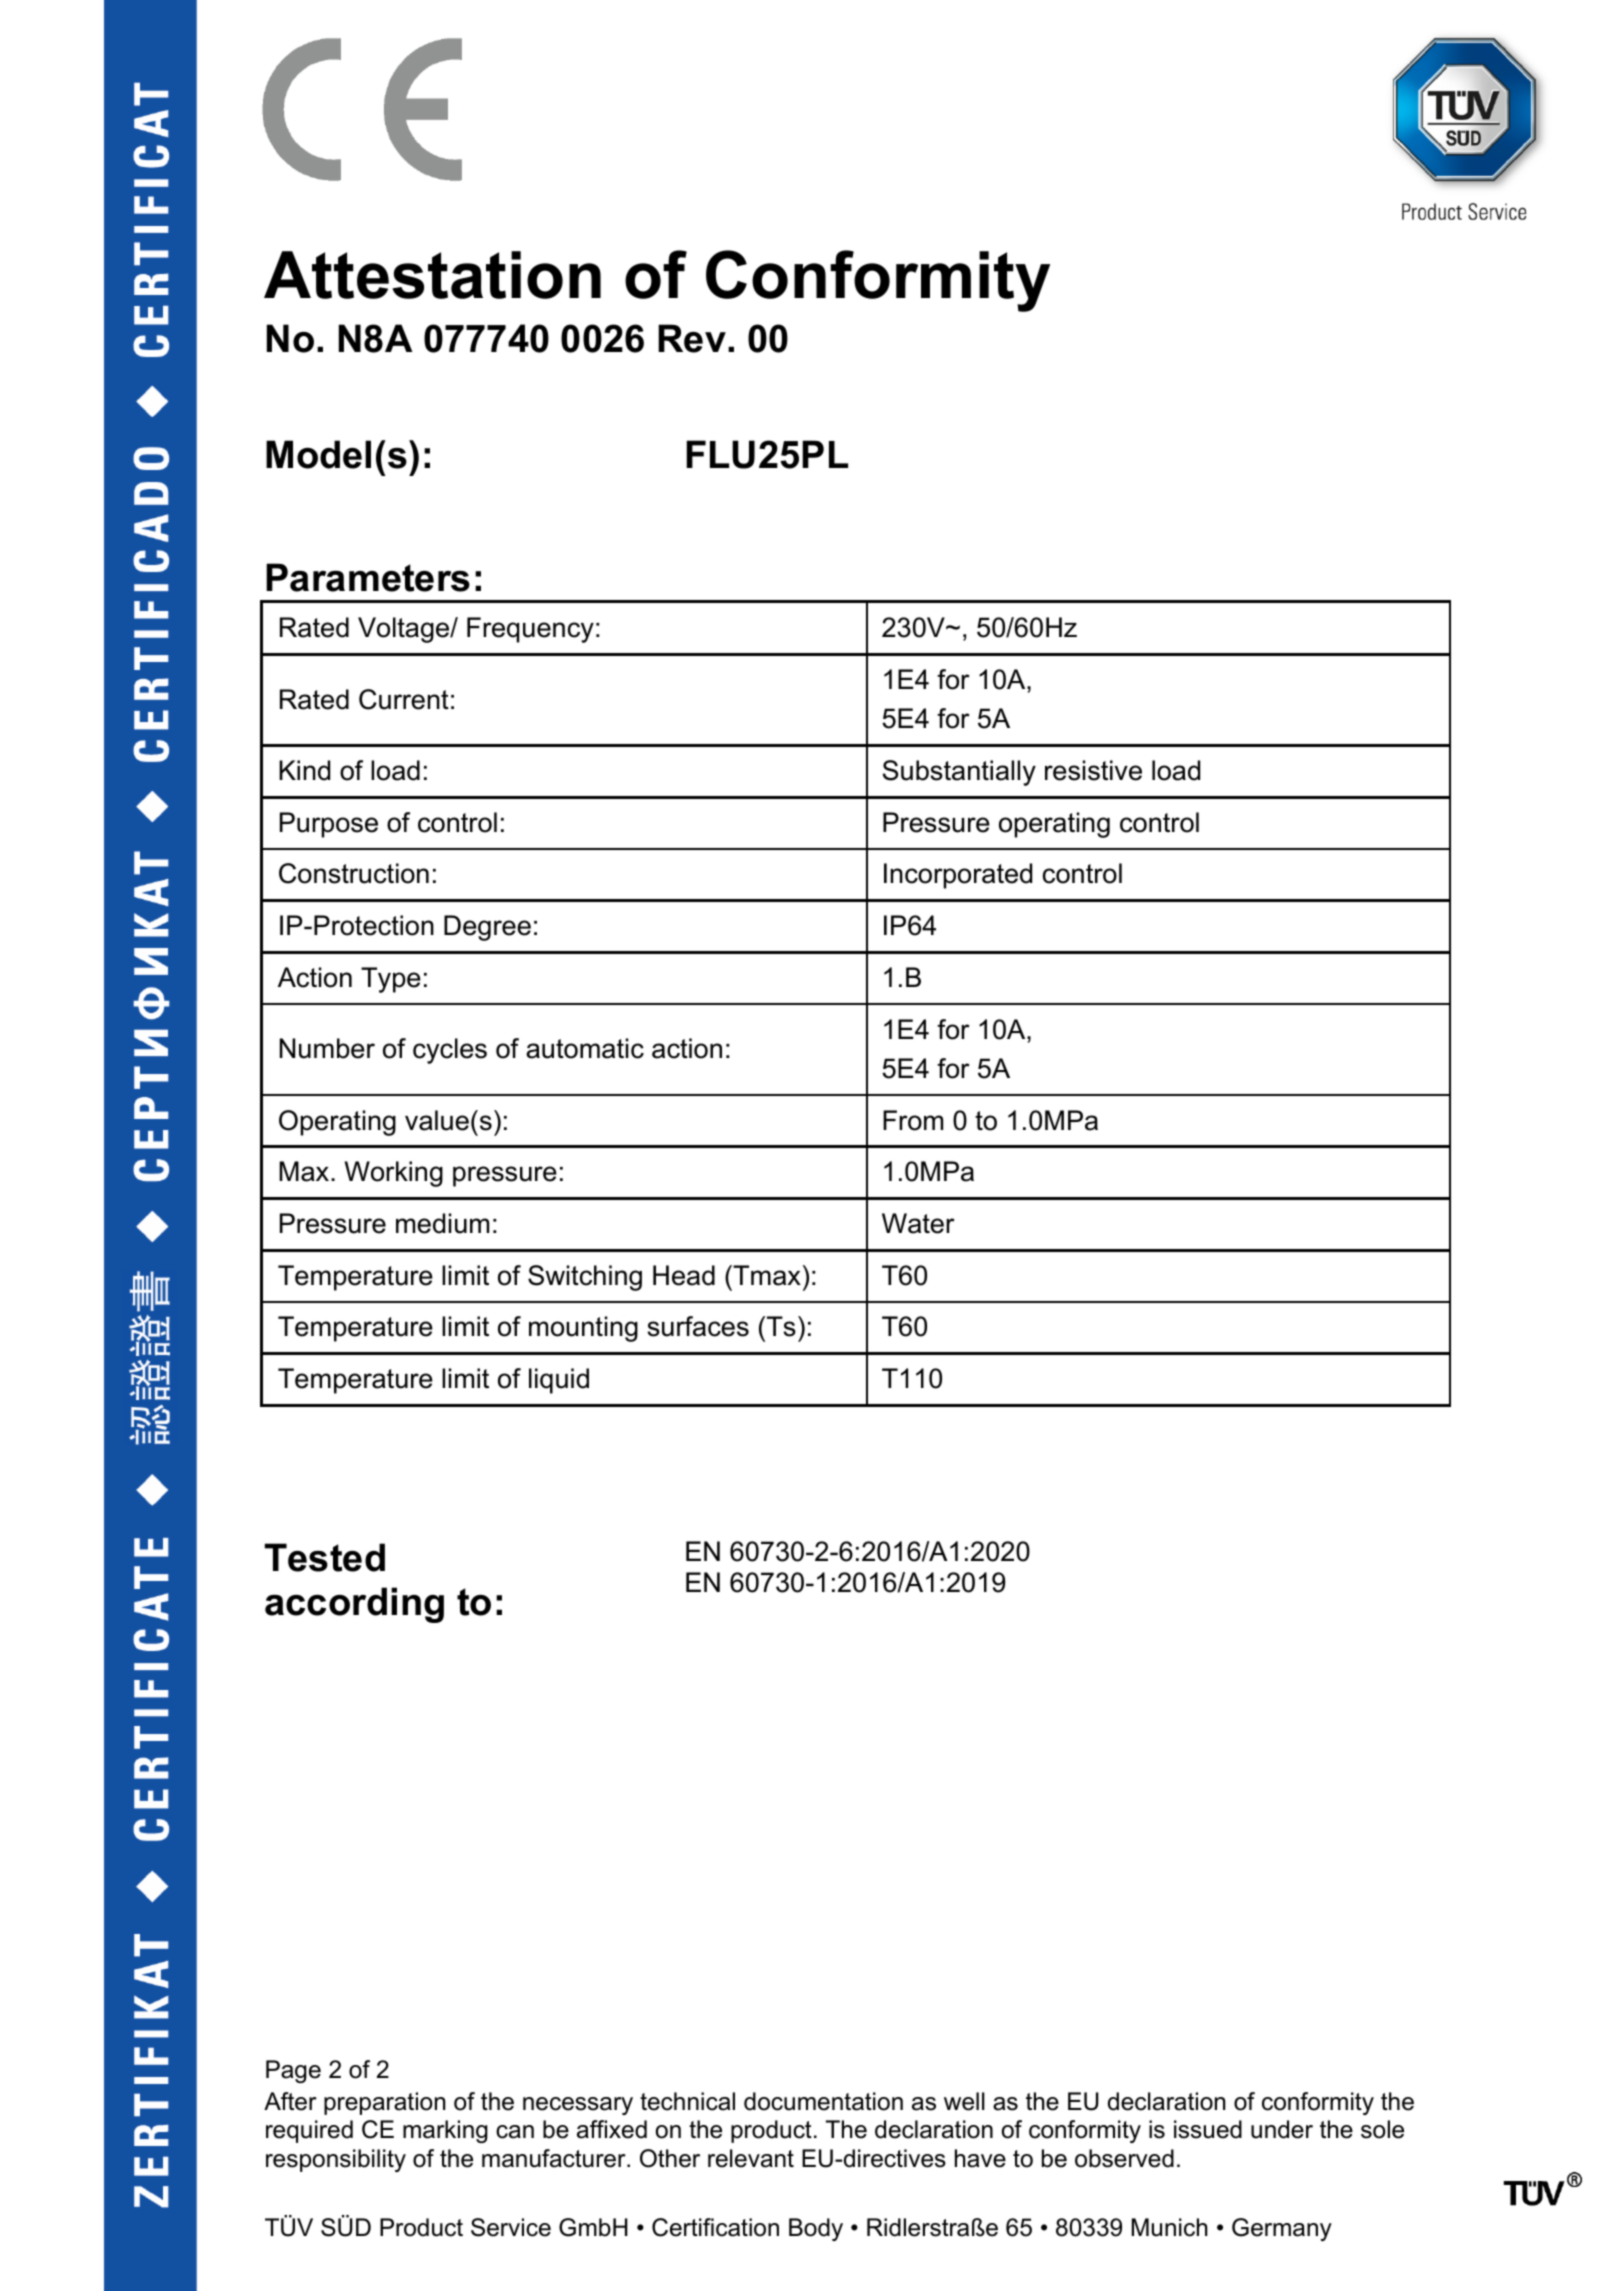  What do you see at coordinates (442, 1223) in the screenshot?
I see `medium` at bounding box center [442, 1223].
